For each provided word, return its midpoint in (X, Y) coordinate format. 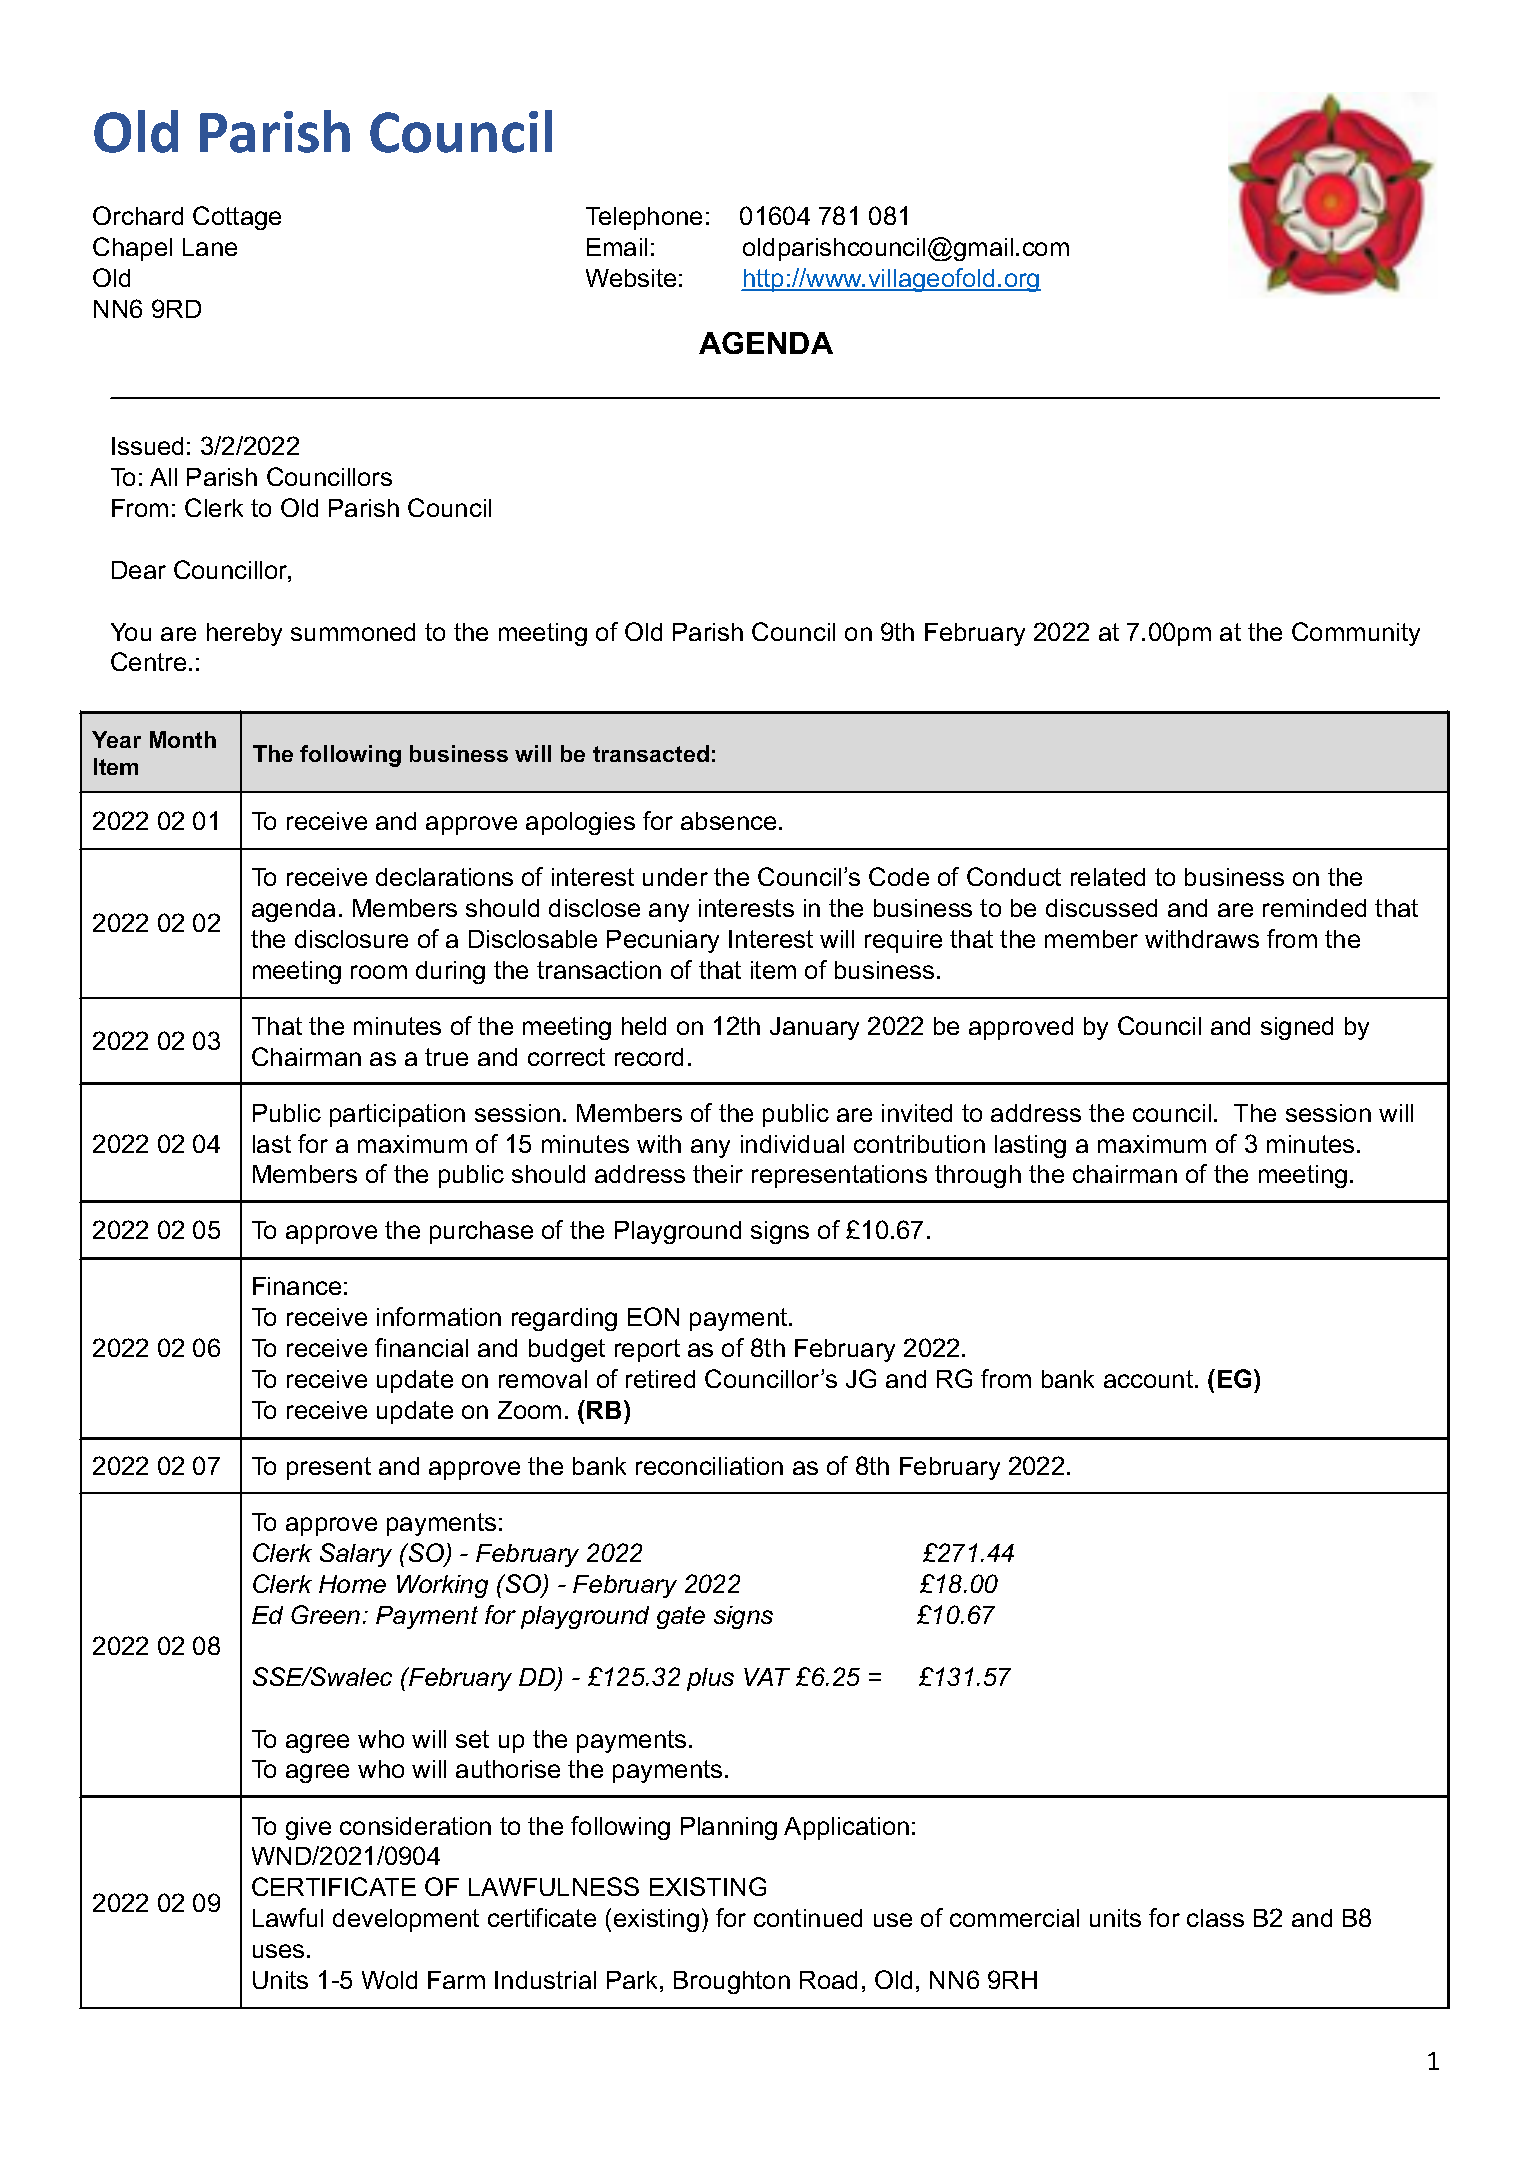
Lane (210, 247)
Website (631, 278)
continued (808, 1918)
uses (278, 1951)
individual (792, 1144)
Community (1356, 634)
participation (397, 1115)
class (1215, 1918)
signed (1297, 1028)
